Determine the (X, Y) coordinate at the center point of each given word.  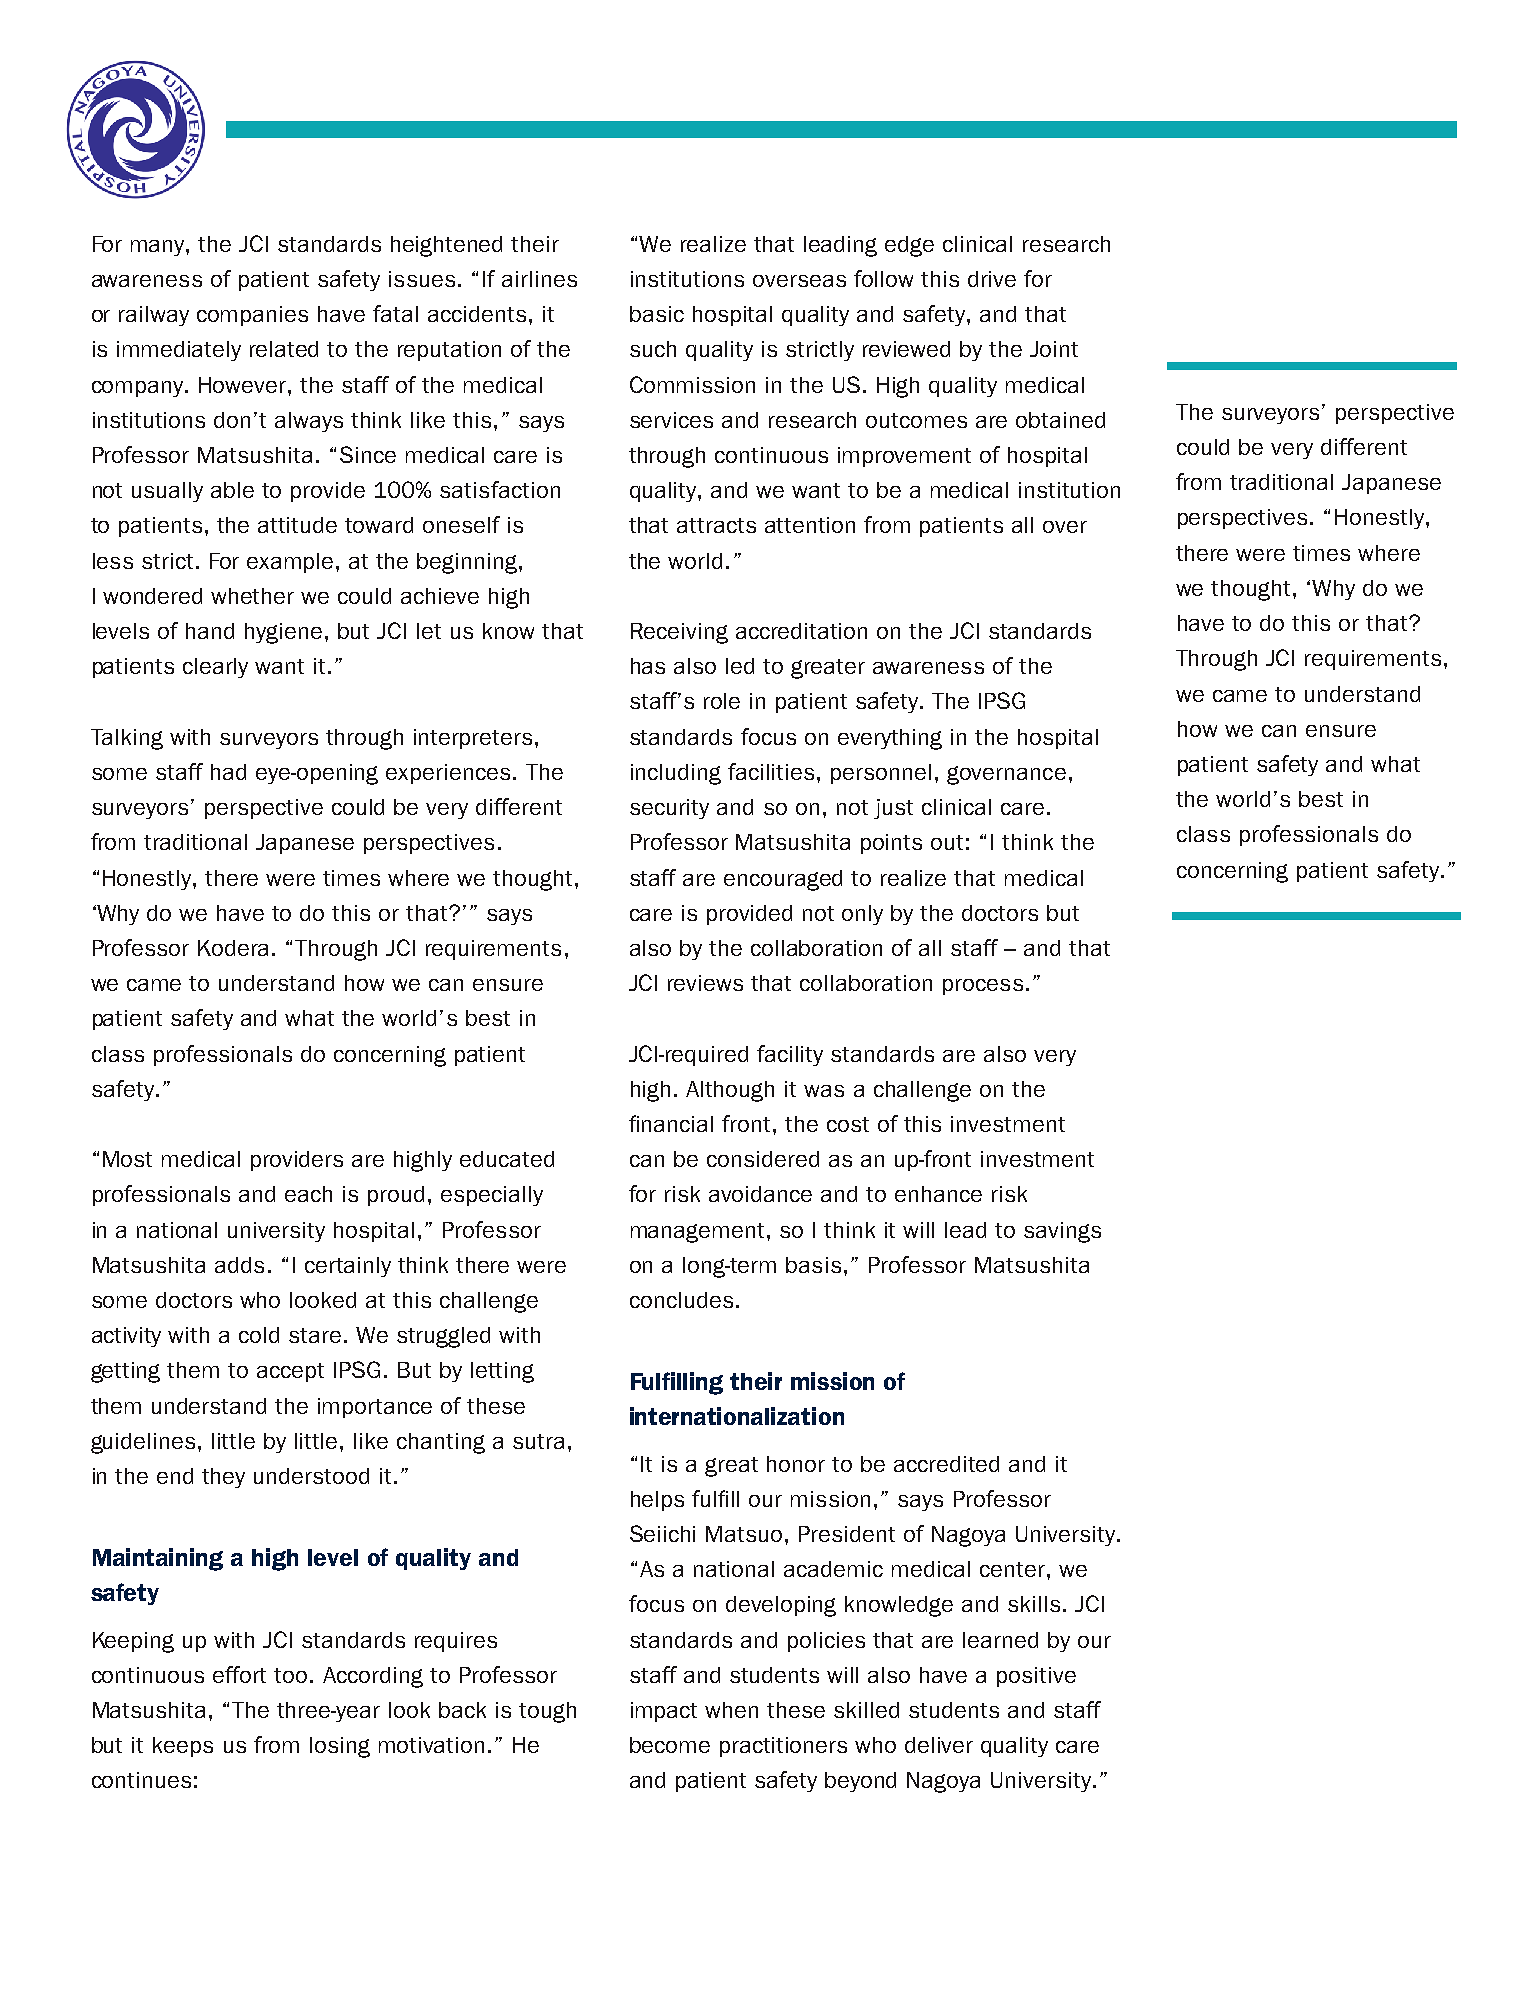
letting (502, 1372)
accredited (946, 1464)
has (648, 666)
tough (547, 1712)
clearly (215, 668)
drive (992, 279)
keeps (183, 1747)
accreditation (801, 631)
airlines (539, 279)
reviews (705, 983)
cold (259, 1335)
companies (252, 316)
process (983, 987)
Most (127, 1159)
